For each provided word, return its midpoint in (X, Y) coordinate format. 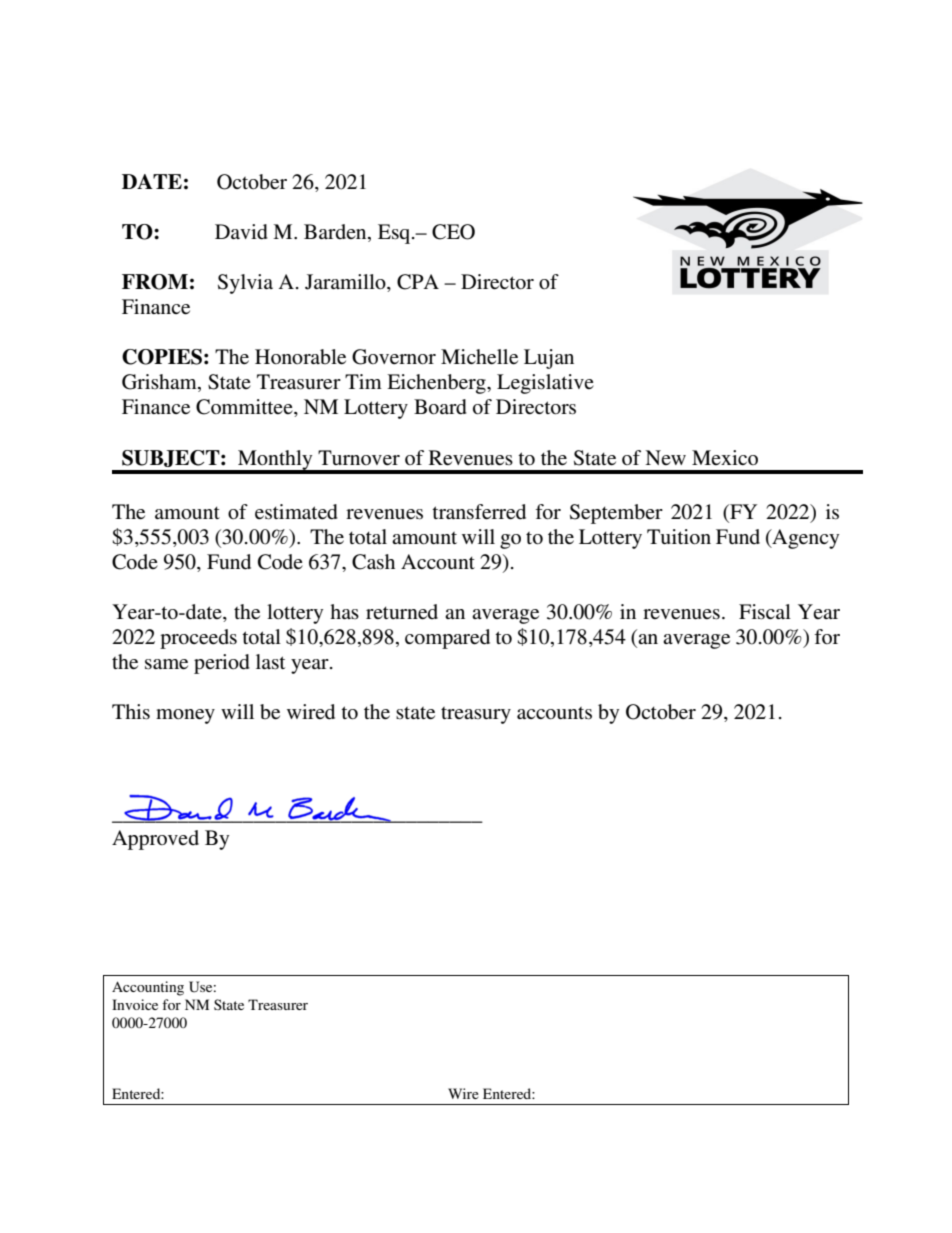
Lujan (549, 359)
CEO (453, 232)
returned (402, 612)
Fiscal (765, 612)
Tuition (679, 537)
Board (440, 407)
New (665, 457)
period (222, 664)
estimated (296, 512)
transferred (479, 512)
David (241, 232)
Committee (245, 408)
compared (447, 639)
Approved (155, 840)
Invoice (135, 1004)
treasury (476, 715)
